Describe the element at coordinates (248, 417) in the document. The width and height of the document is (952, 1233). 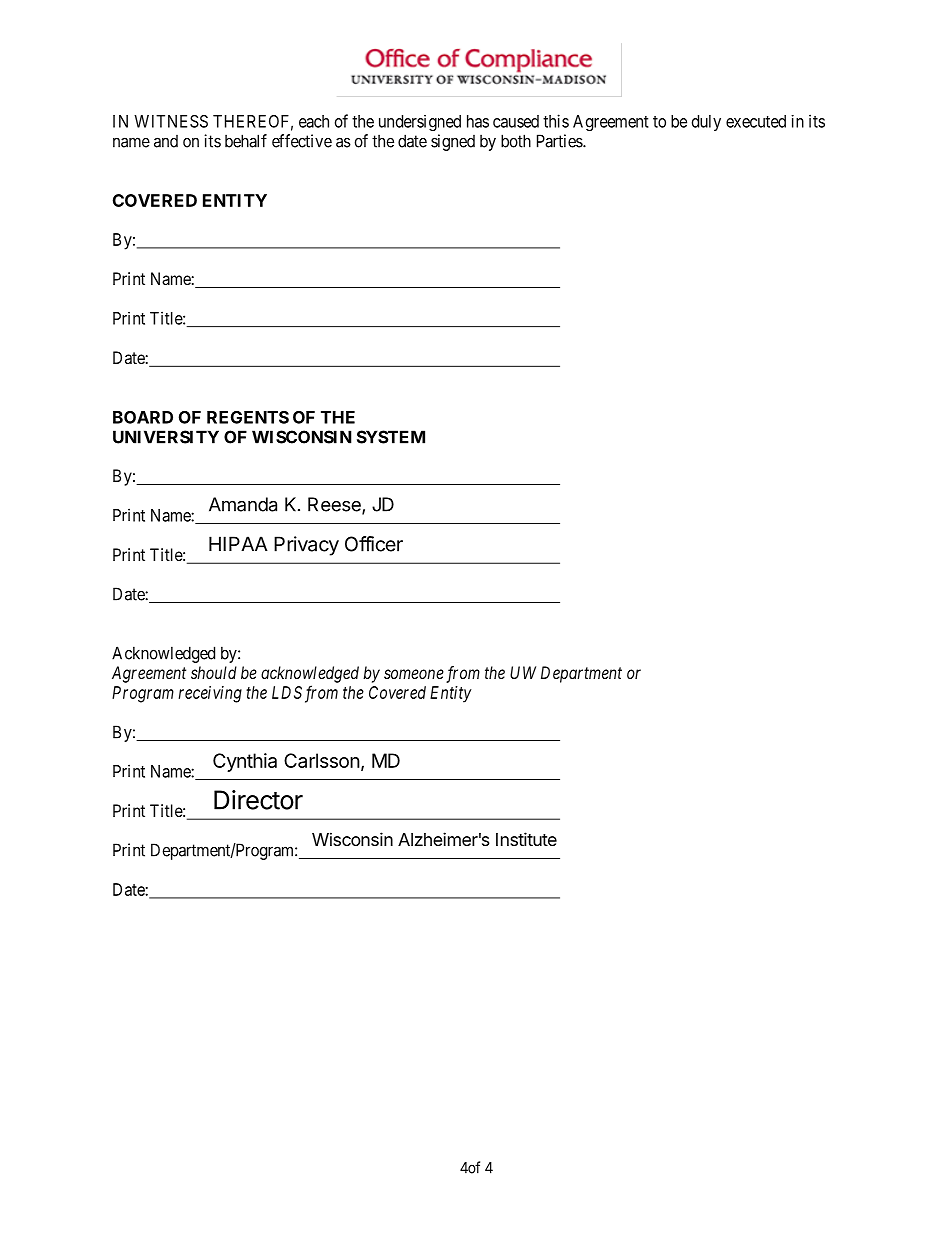
I see `REGENTS` at that location.
